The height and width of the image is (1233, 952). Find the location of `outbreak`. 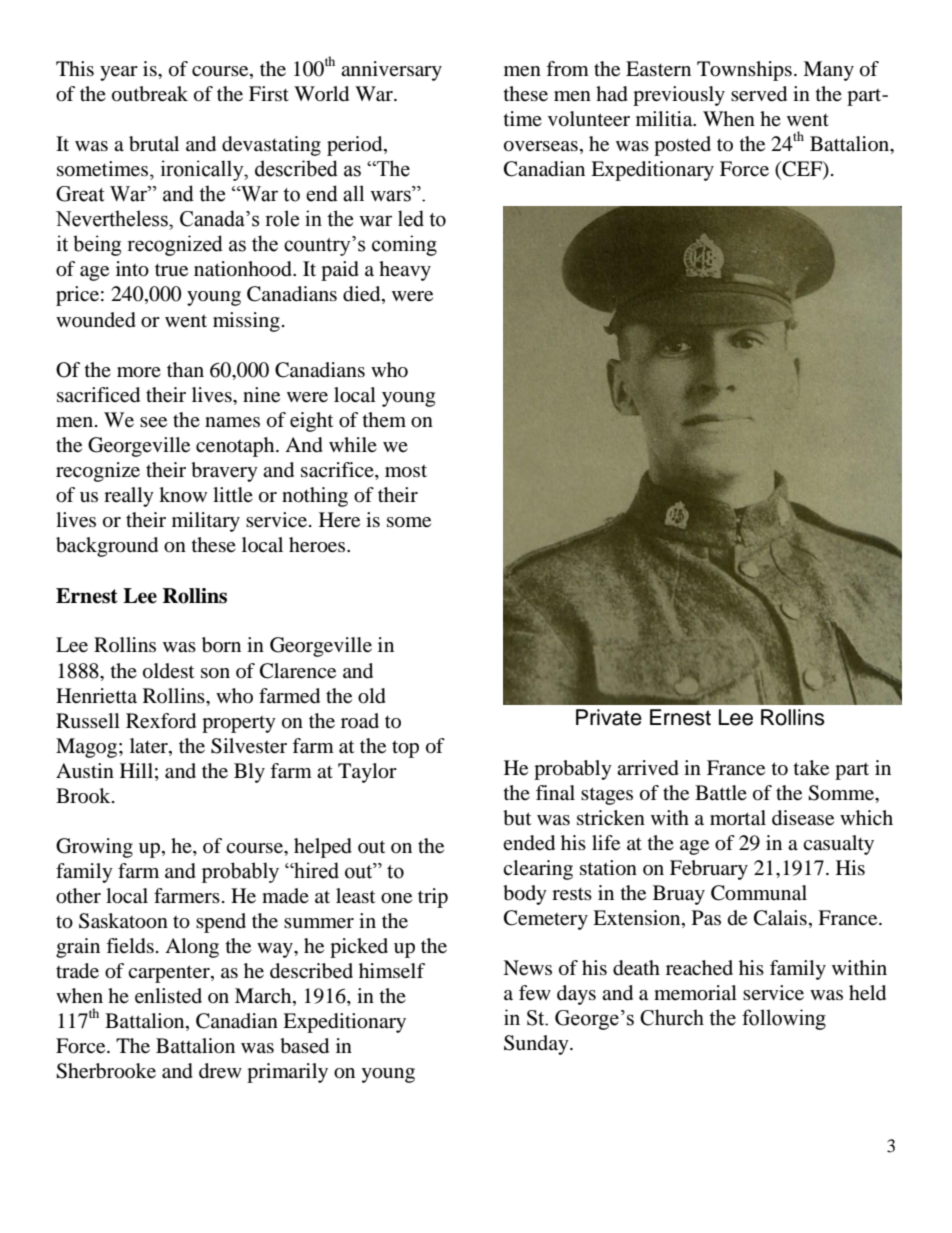

outbreak is located at coordinates (150, 94).
